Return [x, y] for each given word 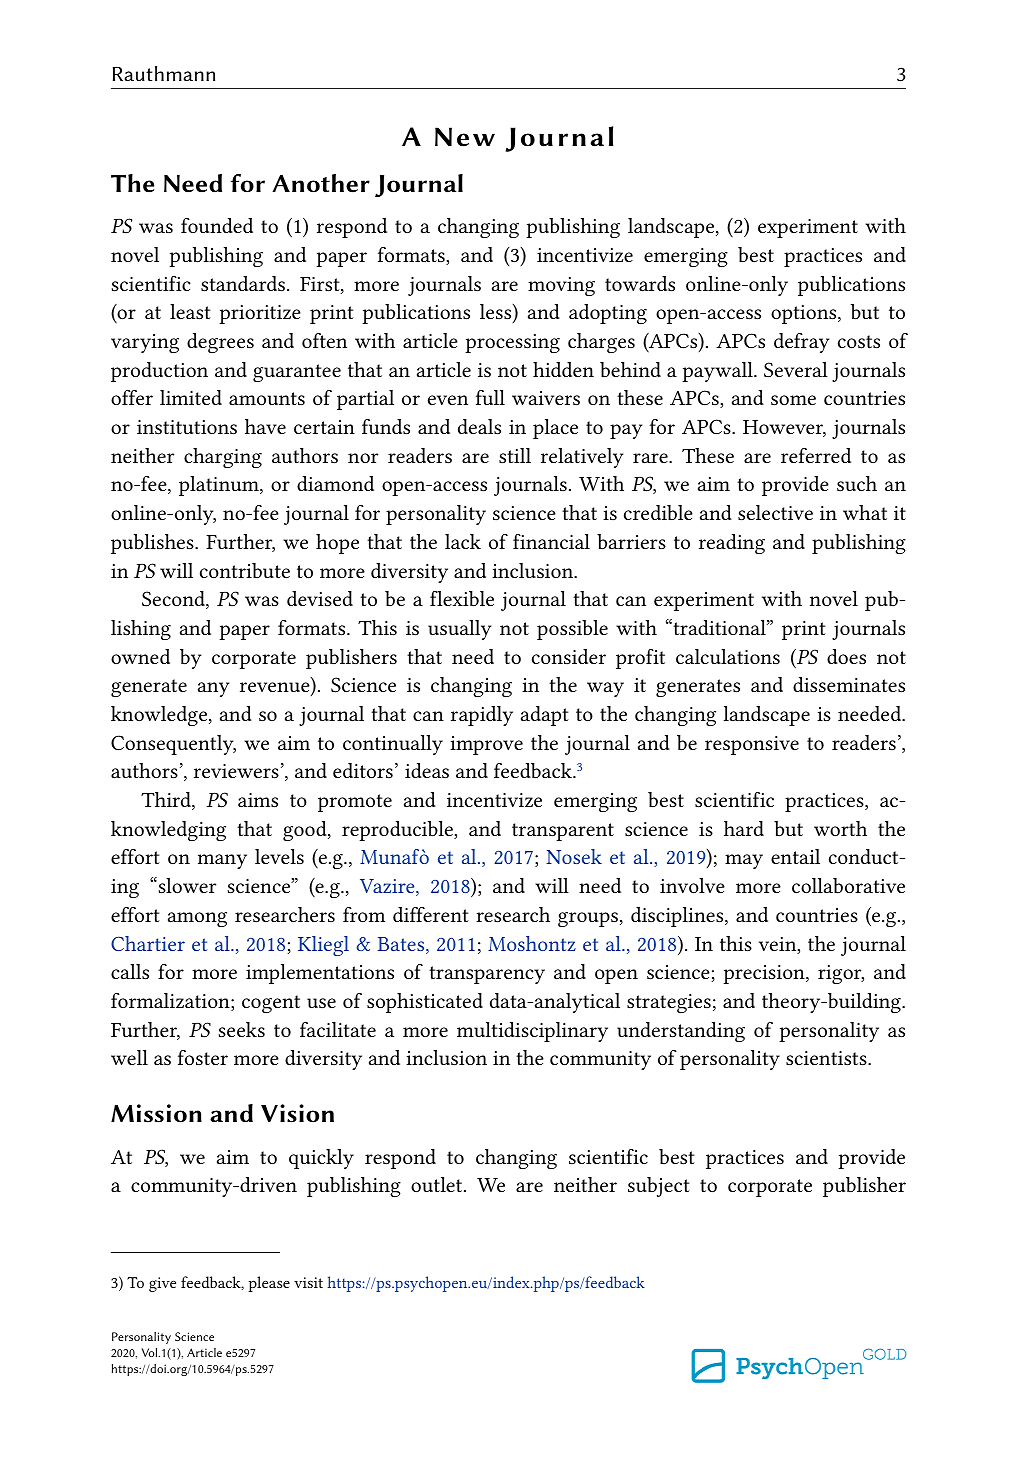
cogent [271, 1004]
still [515, 455]
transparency [487, 975]
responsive [752, 745]
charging [223, 458]
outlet [438, 1184]
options [805, 314]
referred [816, 455]
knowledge [160, 716]
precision [765, 974]
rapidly [482, 716]
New [465, 137]
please [269, 1284]
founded [217, 225]
